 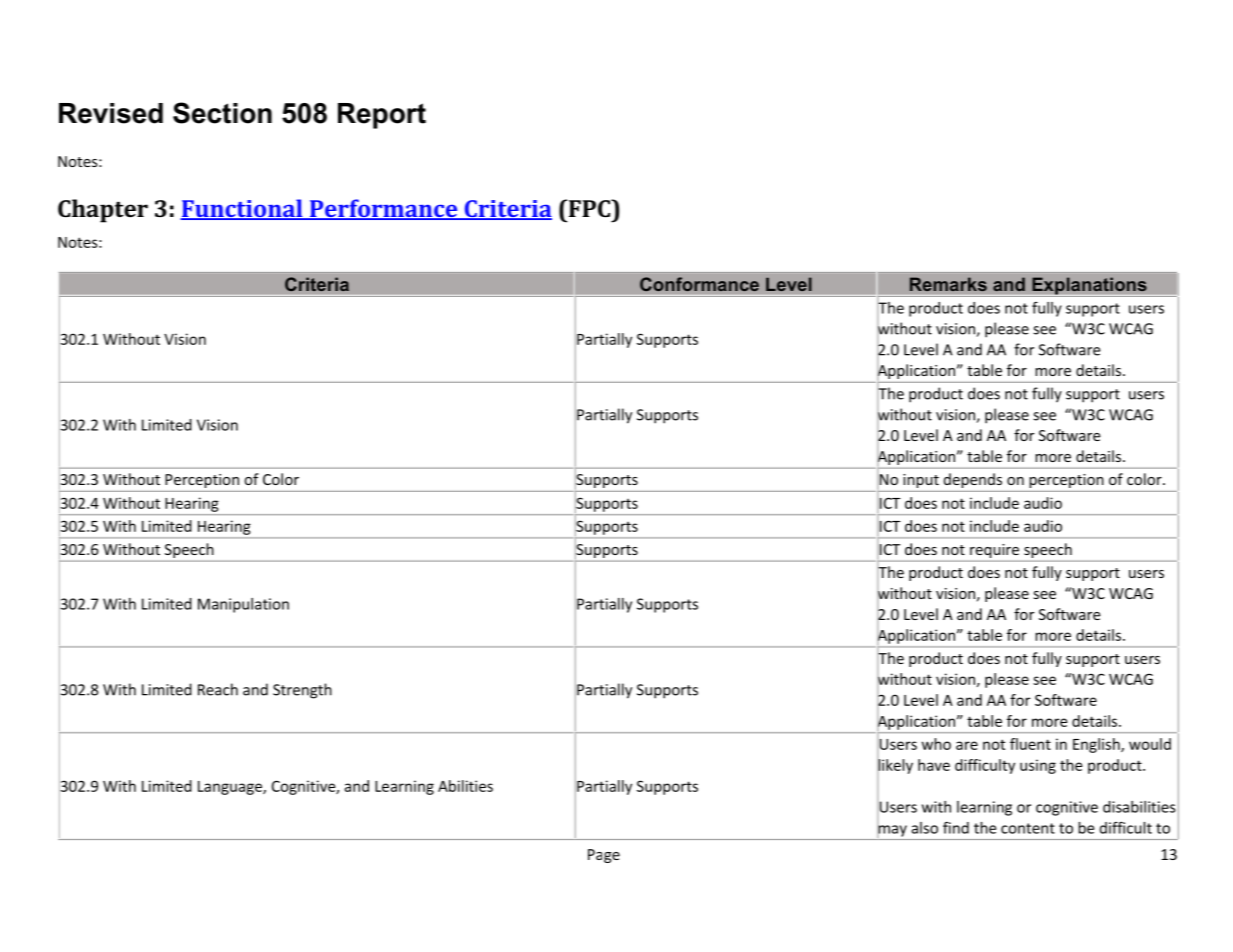 I want to click on Page, so click(x=604, y=856).
